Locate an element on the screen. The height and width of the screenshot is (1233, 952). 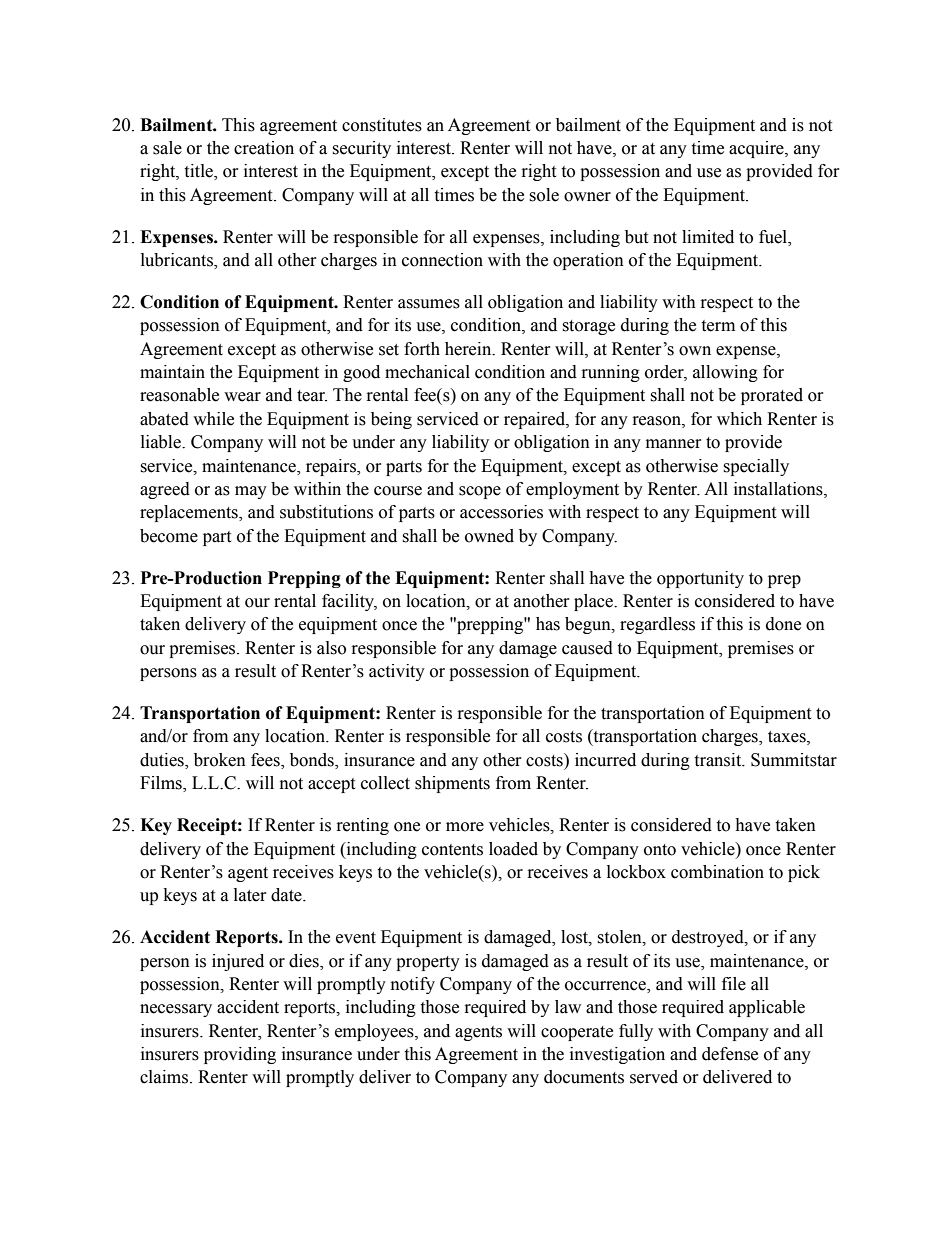
providing is located at coordinates (240, 1055).
